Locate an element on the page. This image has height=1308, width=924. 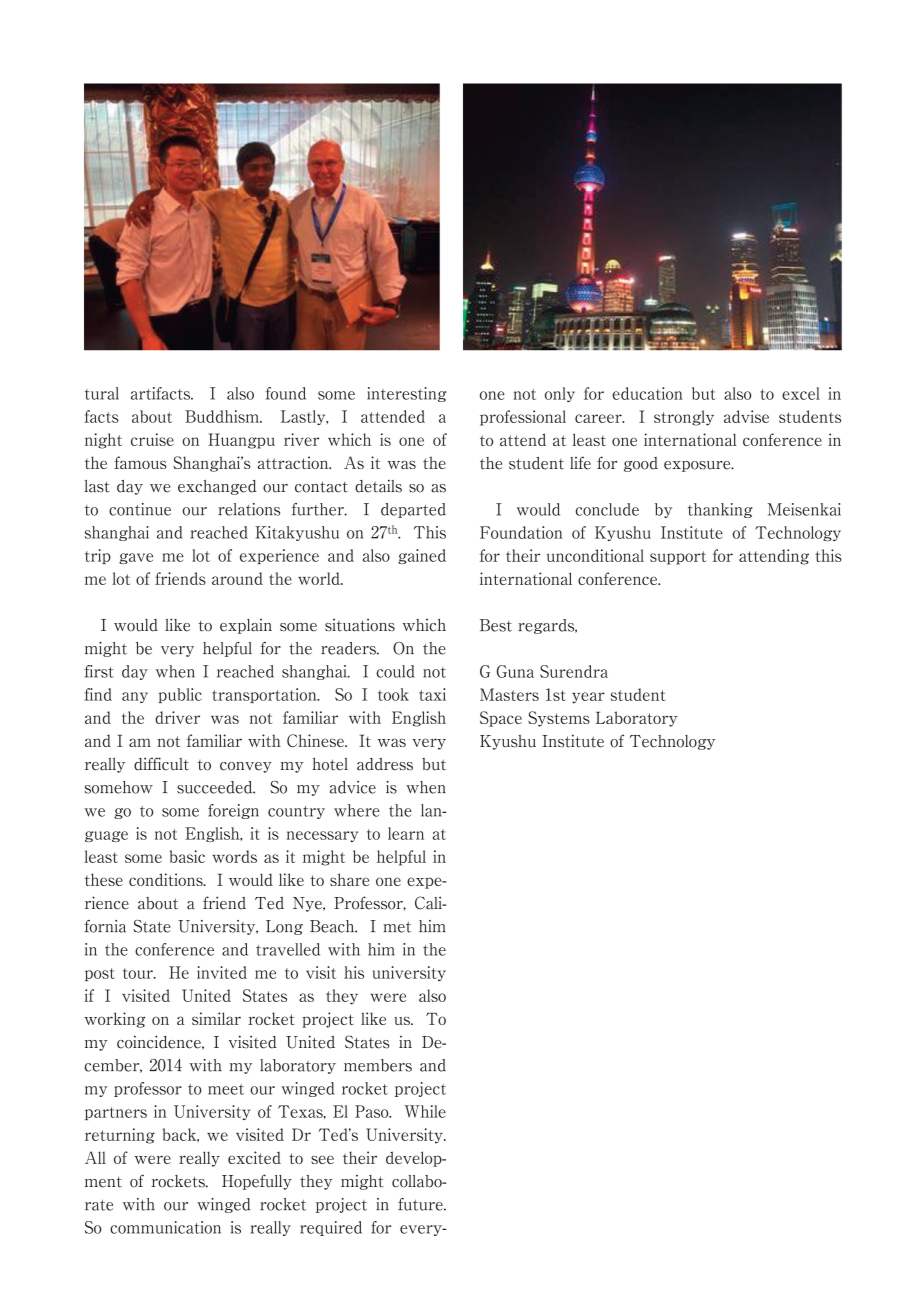
learn is located at coordinates (406, 833).
